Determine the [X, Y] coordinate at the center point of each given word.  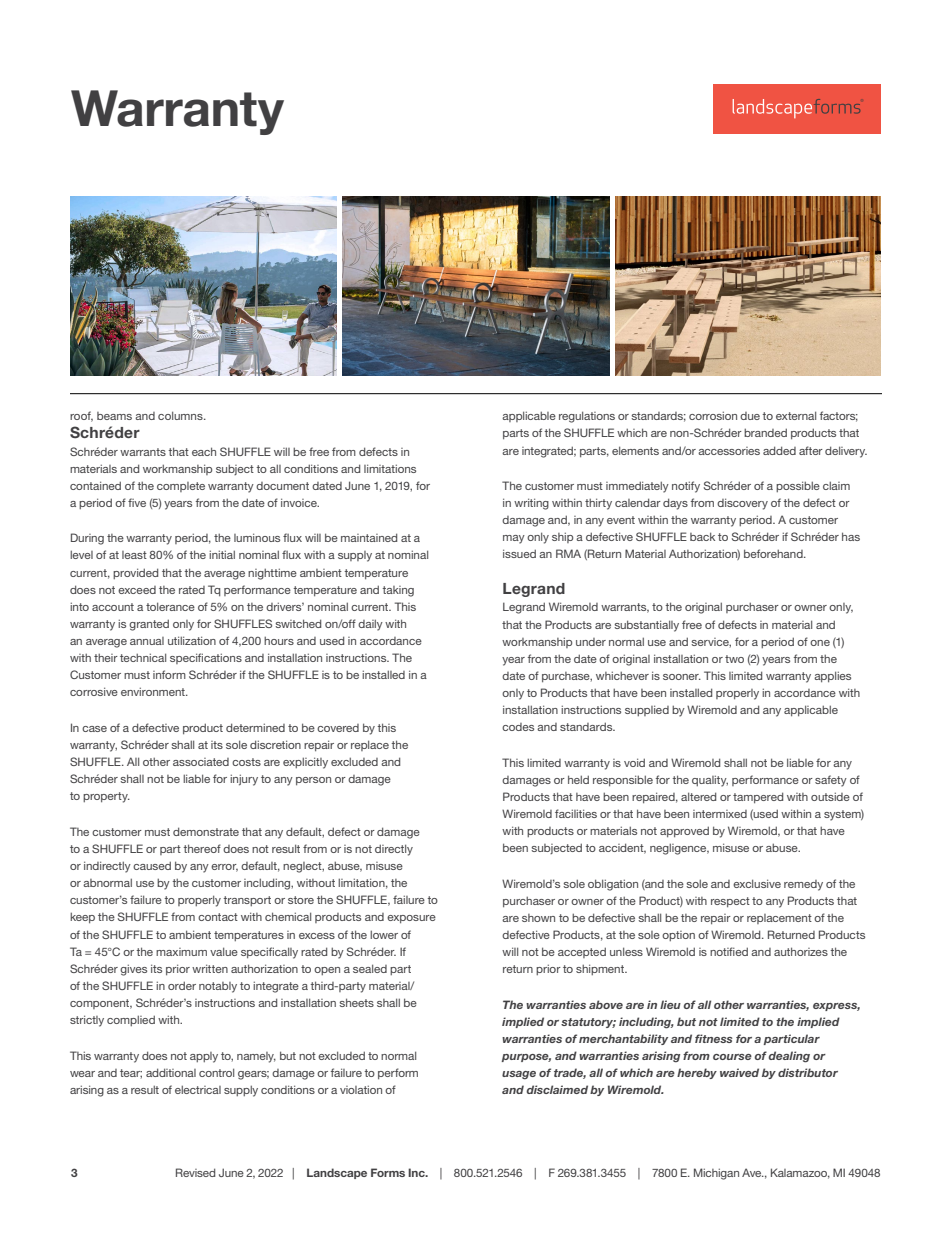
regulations [587, 417]
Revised [195, 1172]
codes [518, 727]
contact [218, 917]
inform [169, 674]
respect [730, 902]
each [204, 451]
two [734, 659]
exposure [411, 919]
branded [765, 432]
